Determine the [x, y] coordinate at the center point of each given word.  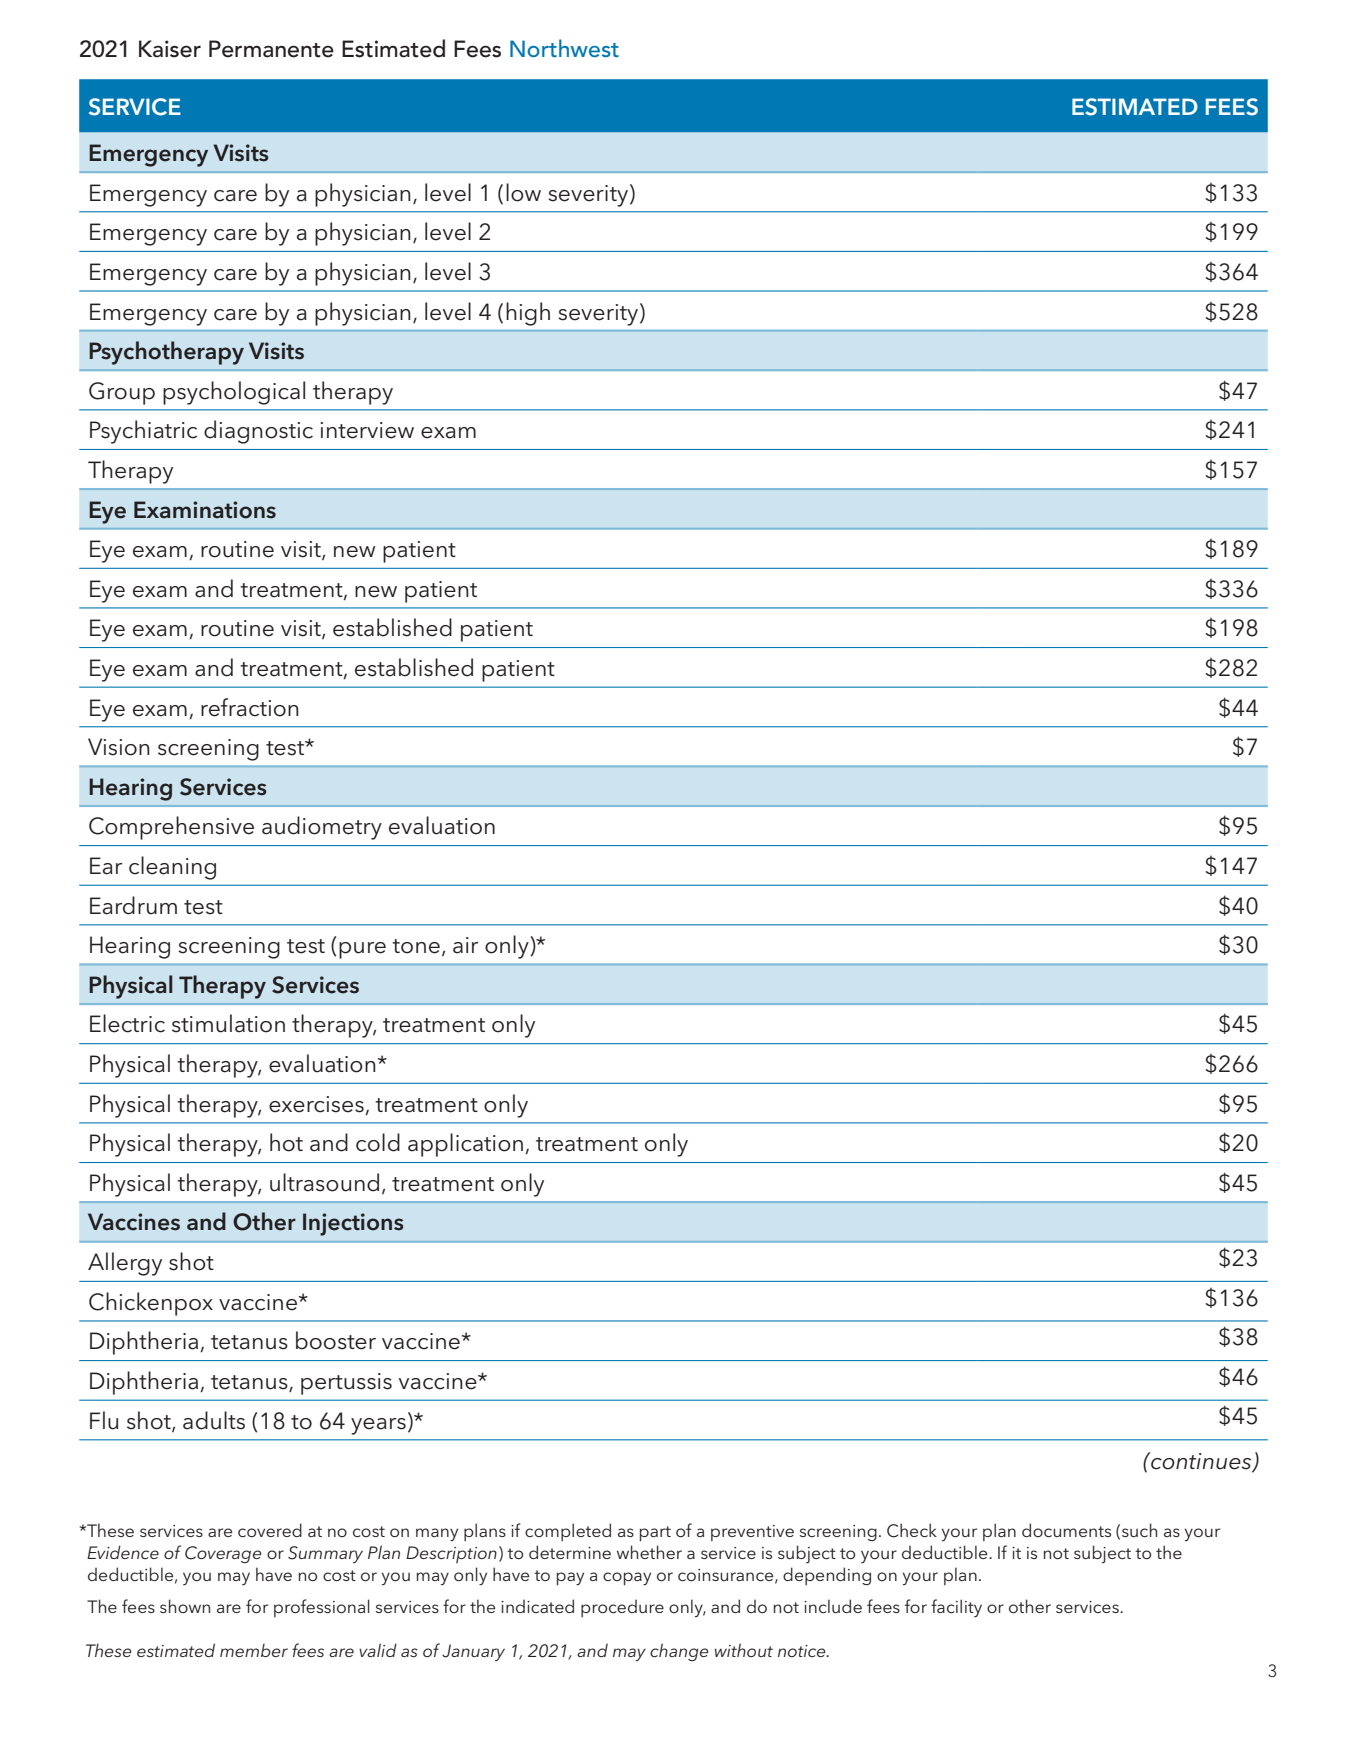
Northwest [564, 48]
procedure [622, 1608]
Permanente [271, 49]
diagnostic [258, 432]
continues [1201, 1462]
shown [185, 1606]
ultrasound [324, 1182]
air [465, 945]
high [528, 314]
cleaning [172, 868]
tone [416, 946]
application [465, 1145]
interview [367, 430]
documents [1066, 1530]
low [523, 192]
